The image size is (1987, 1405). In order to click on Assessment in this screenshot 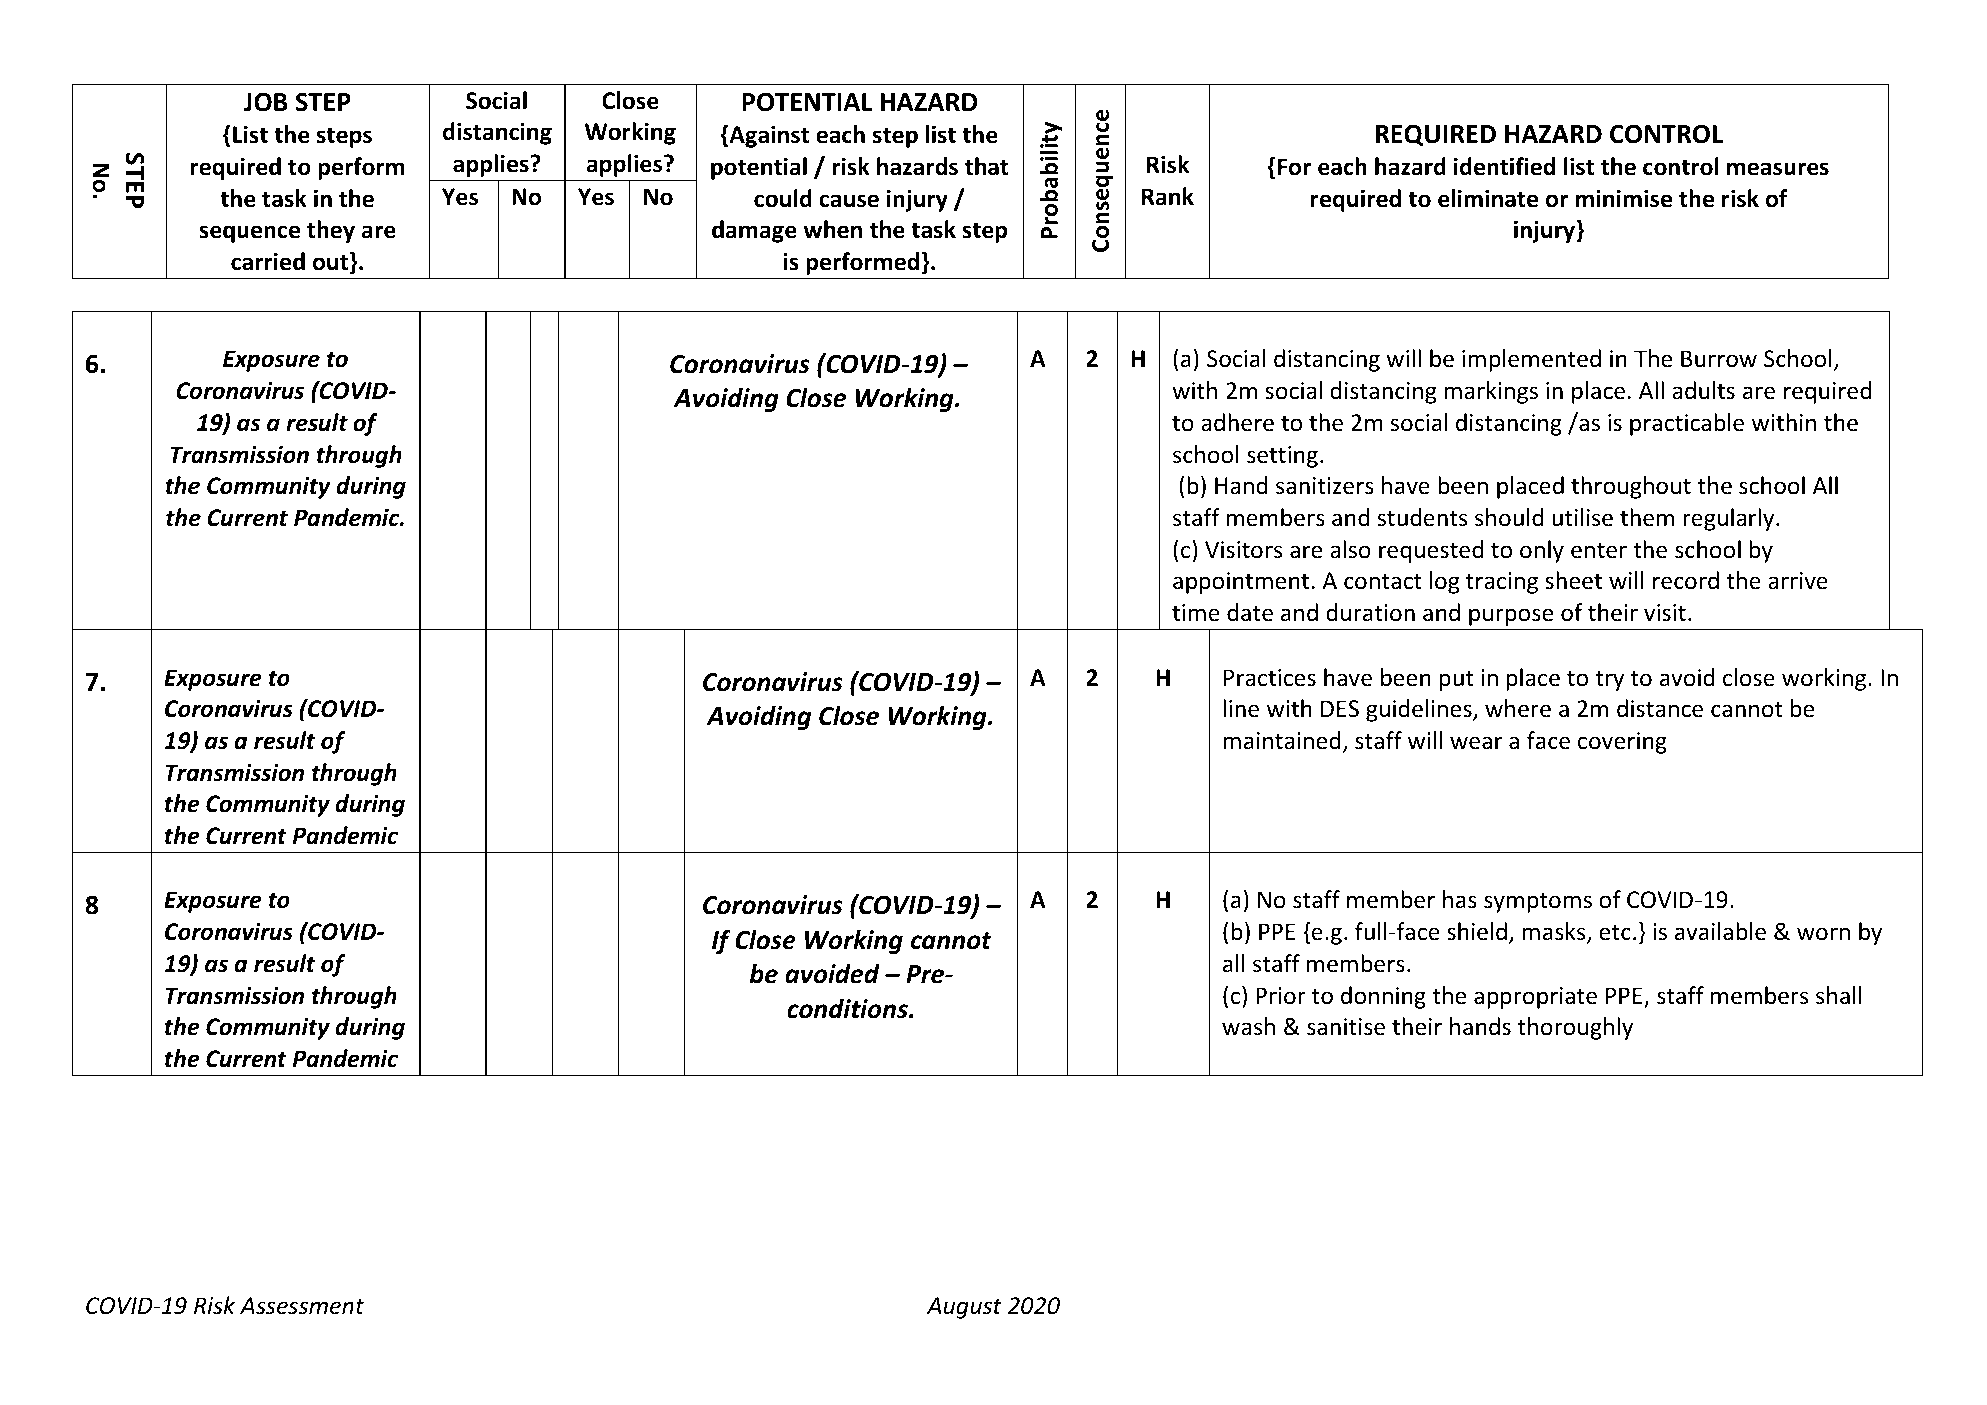, I will do `click(302, 1306)`.
